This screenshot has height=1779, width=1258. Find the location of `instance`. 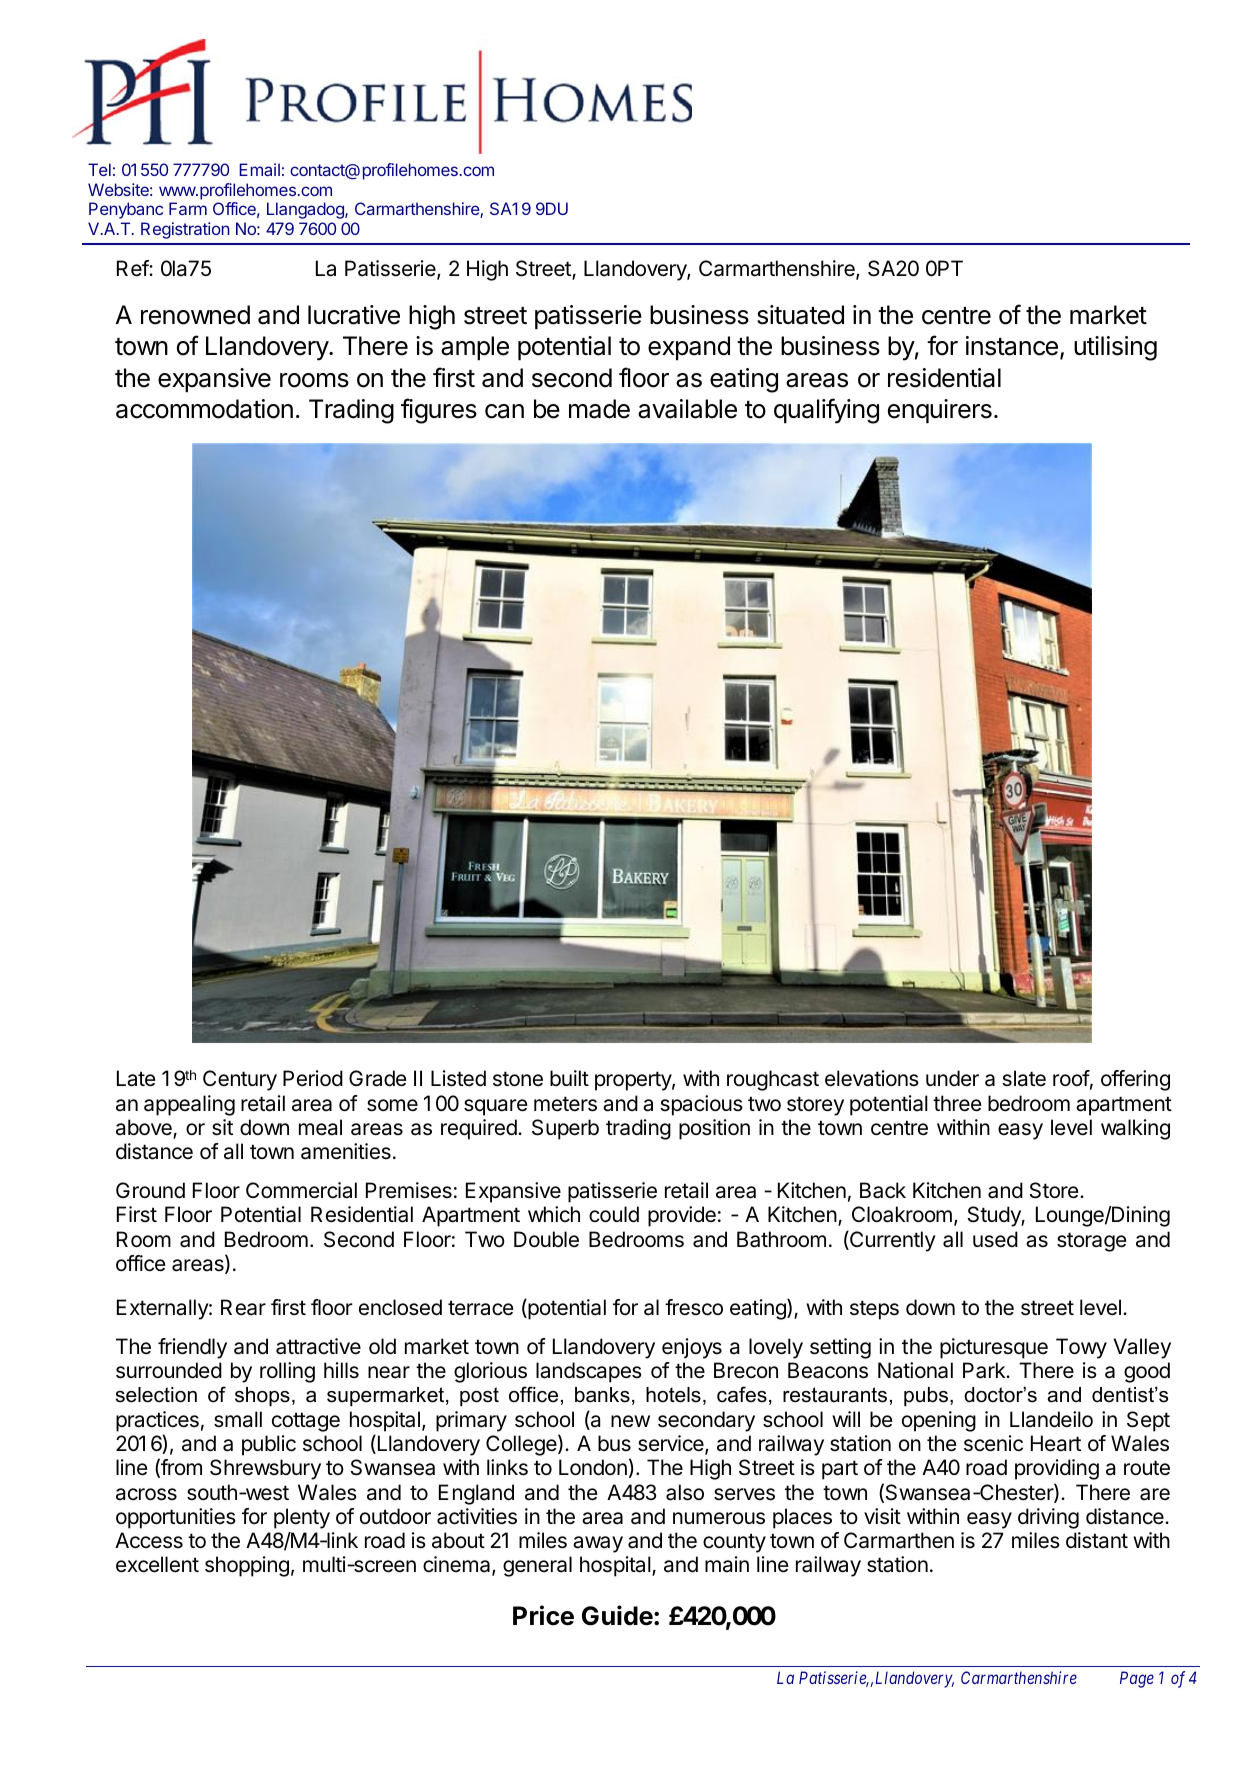

instance is located at coordinates (1012, 346).
